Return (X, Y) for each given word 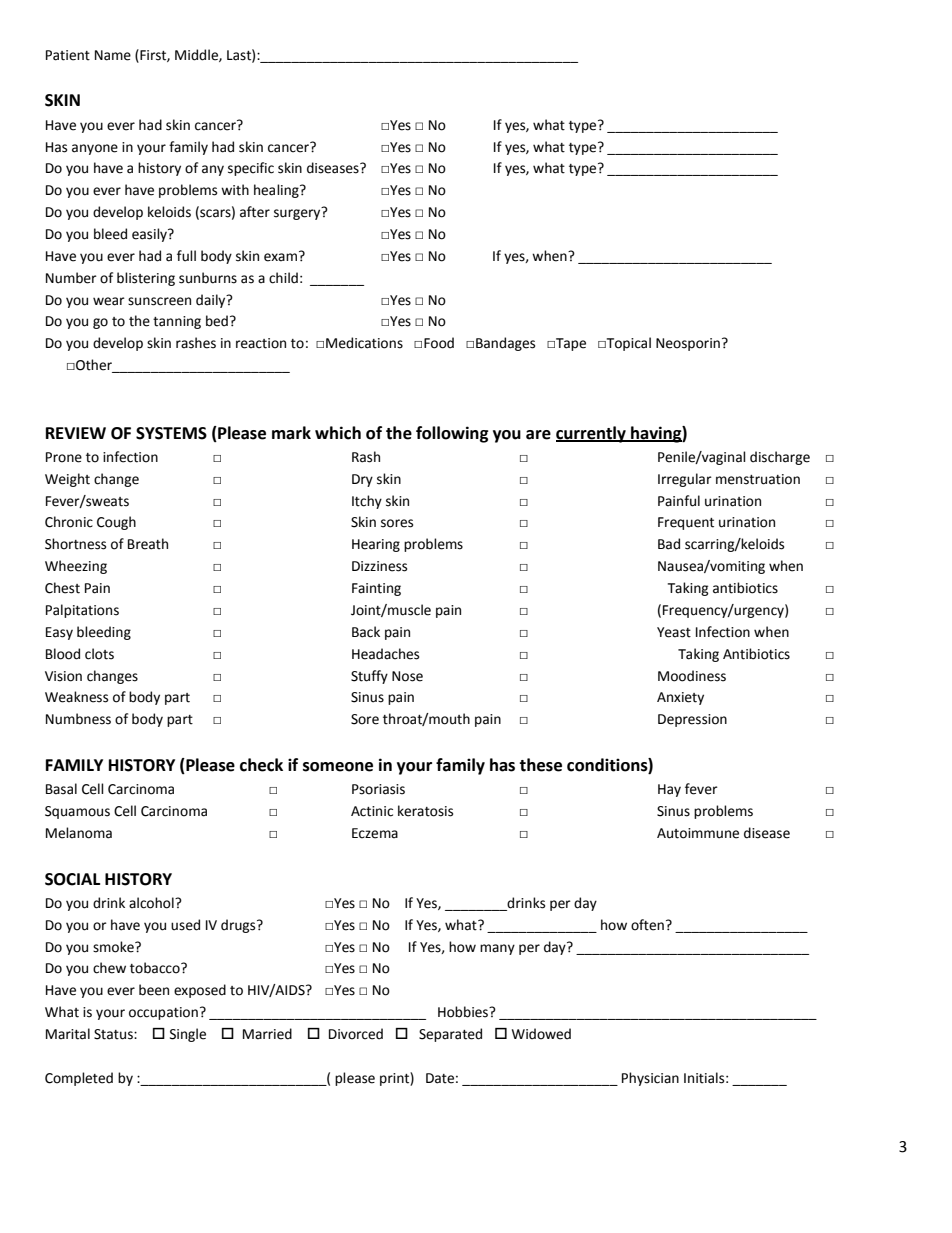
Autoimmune (698, 833)
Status (114, 1034)
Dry (362, 480)
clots (99, 654)
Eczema (375, 833)
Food (439, 343)
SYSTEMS (171, 433)
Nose (407, 676)
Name (113, 55)
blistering (146, 279)
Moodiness (692, 676)
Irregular (685, 480)
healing (277, 191)
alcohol (152, 903)
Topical (627, 344)
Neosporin (688, 344)
